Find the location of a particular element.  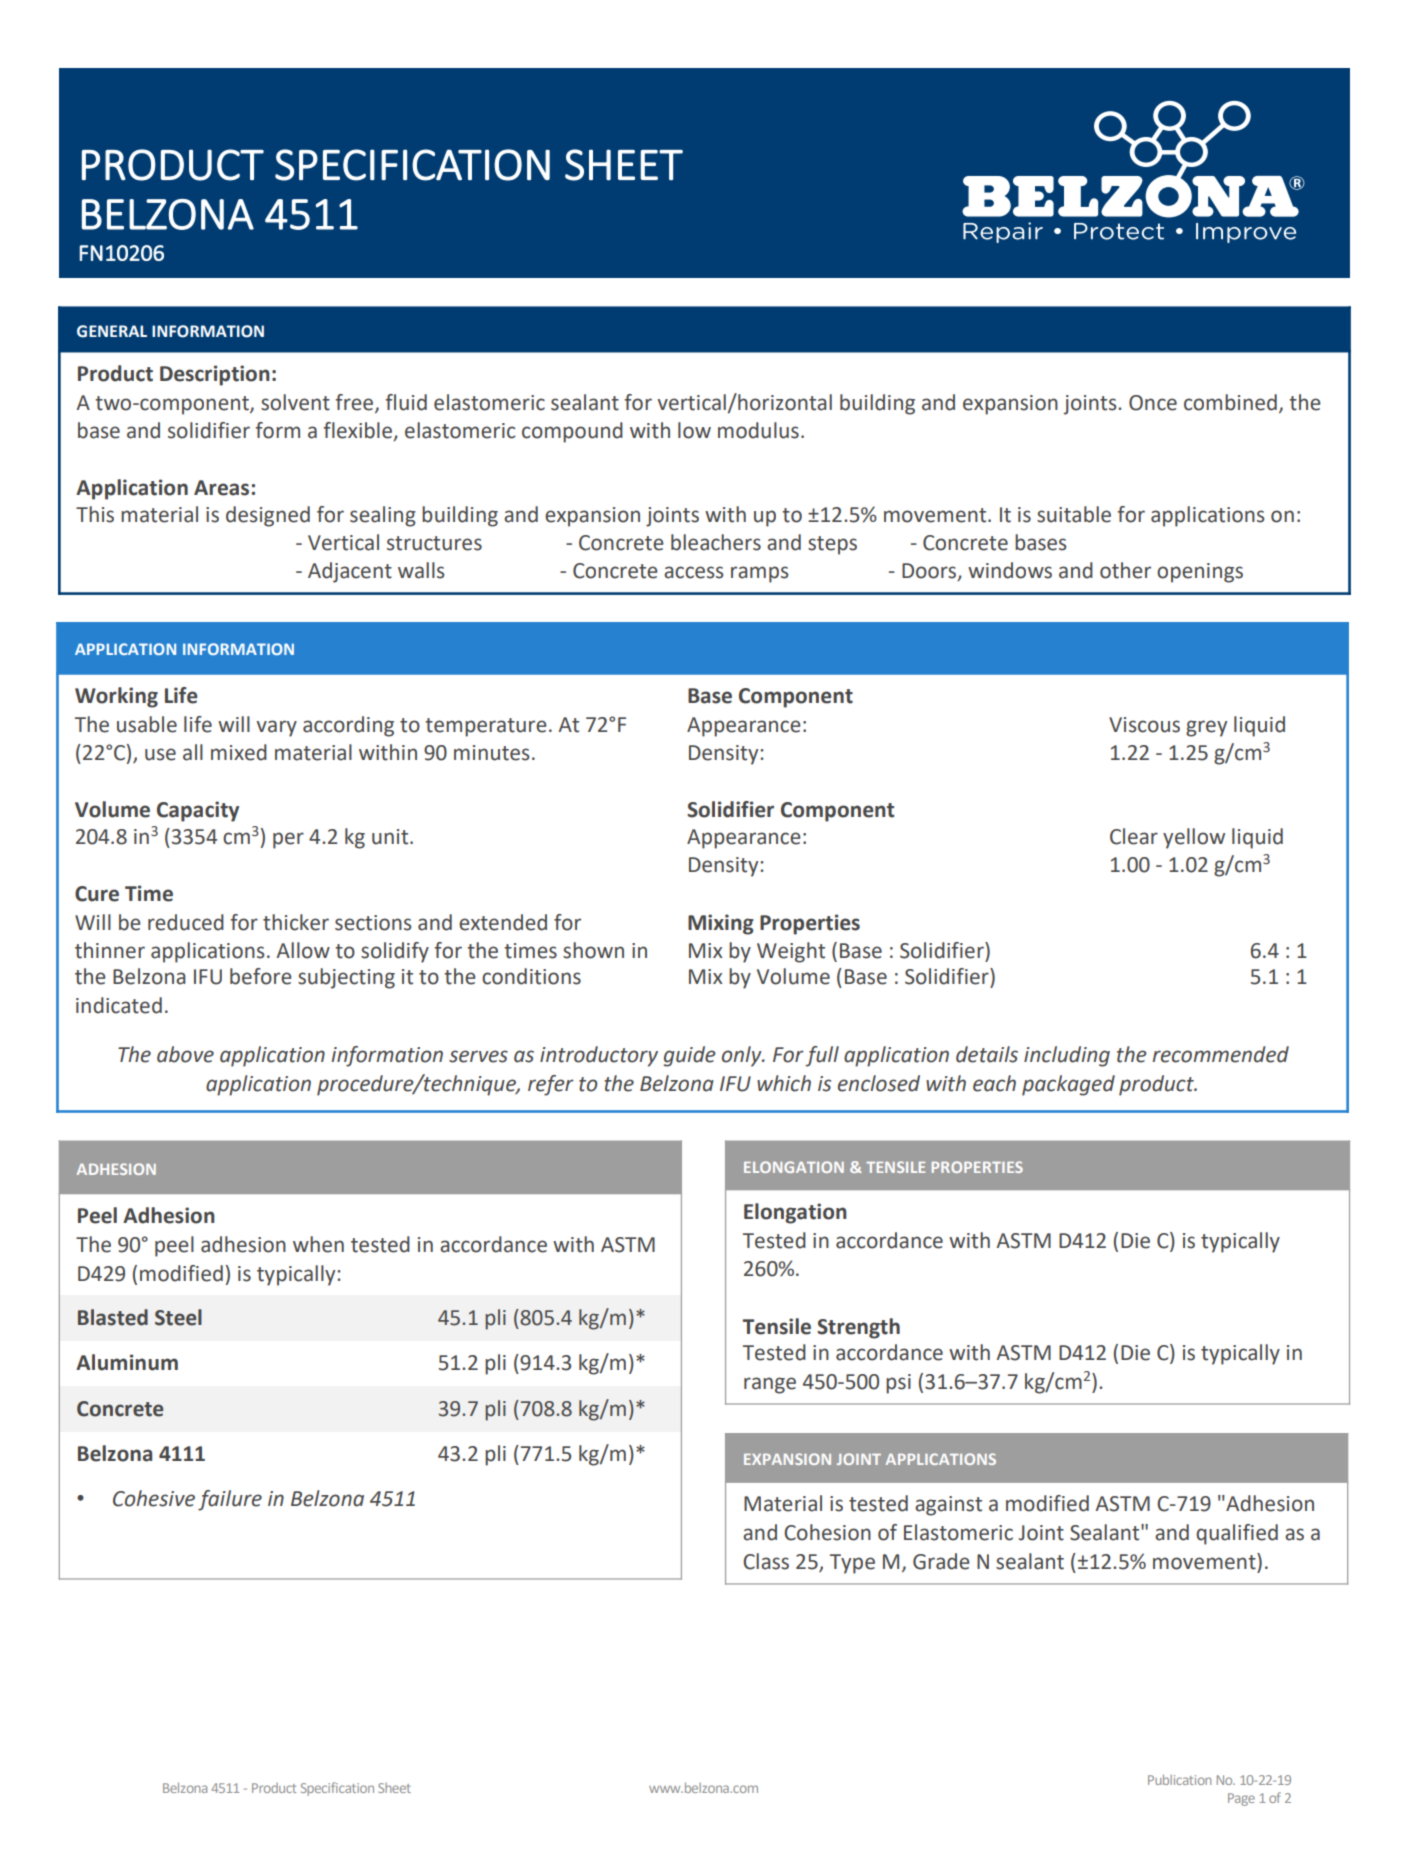

modulus is located at coordinates (758, 430).
